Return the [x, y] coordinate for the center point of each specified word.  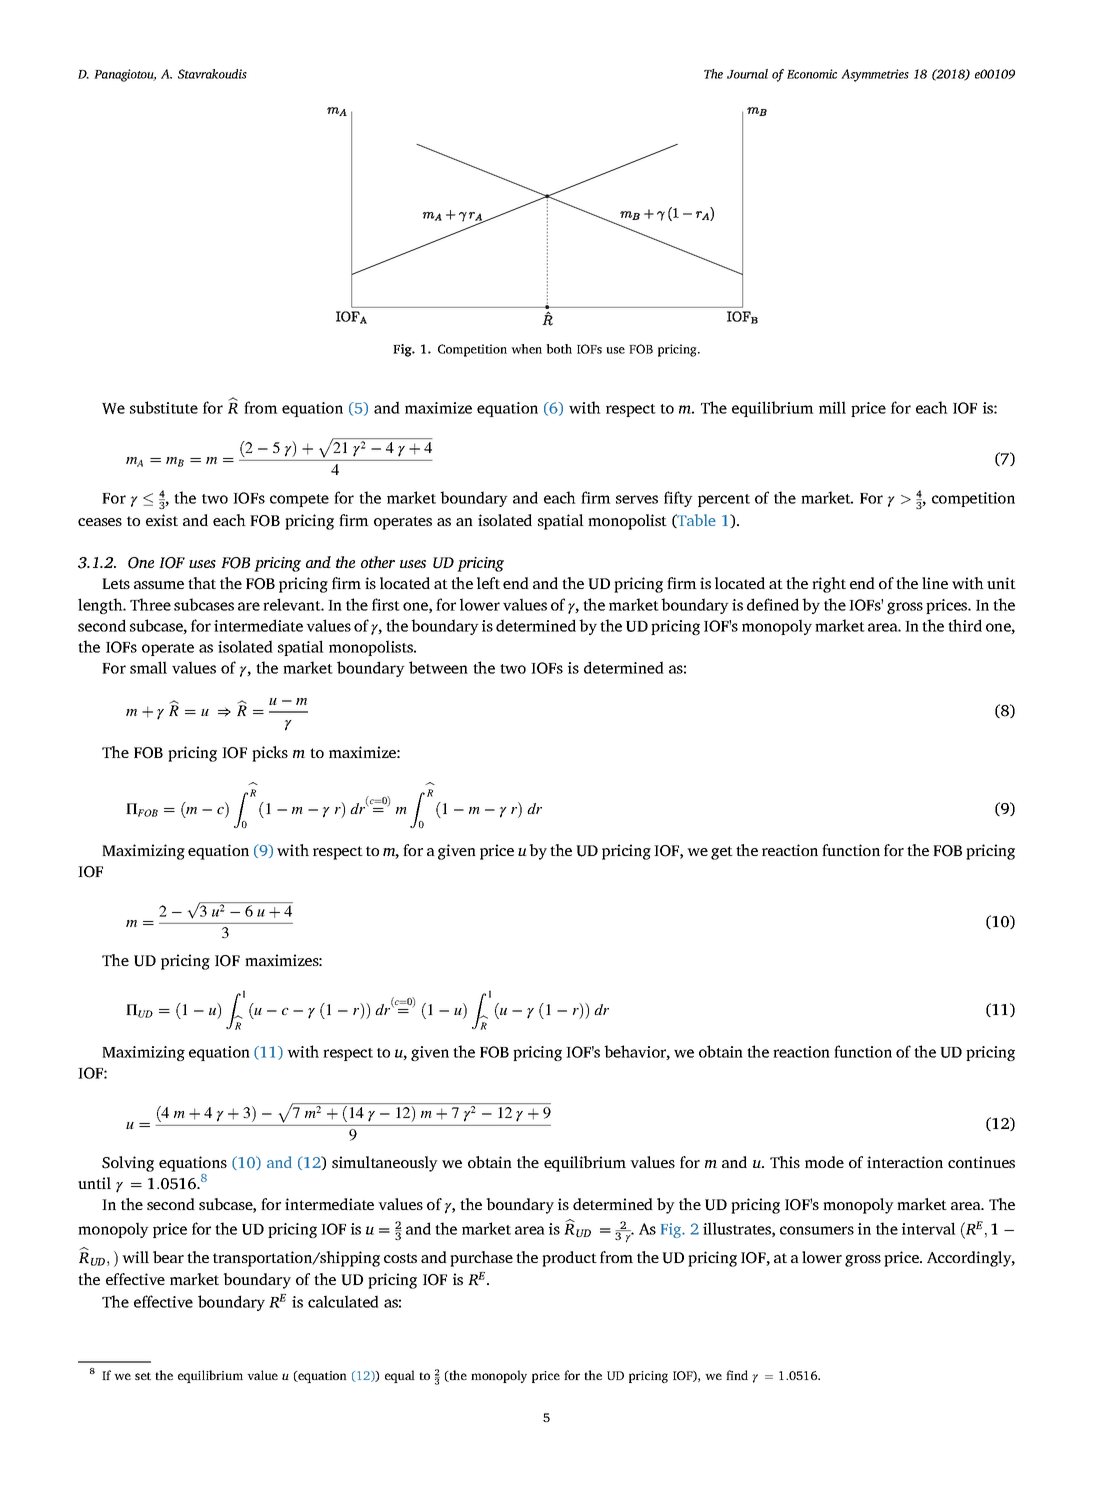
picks [270, 754]
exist [162, 520]
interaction [905, 1162]
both [559, 349]
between [438, 667]
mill [832, 407]
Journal [747, 74]
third [965, 625]
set [143, 1376]
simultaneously [385, 1164]
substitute [164, 407]
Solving [128, 1164]
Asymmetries [875, 75]
